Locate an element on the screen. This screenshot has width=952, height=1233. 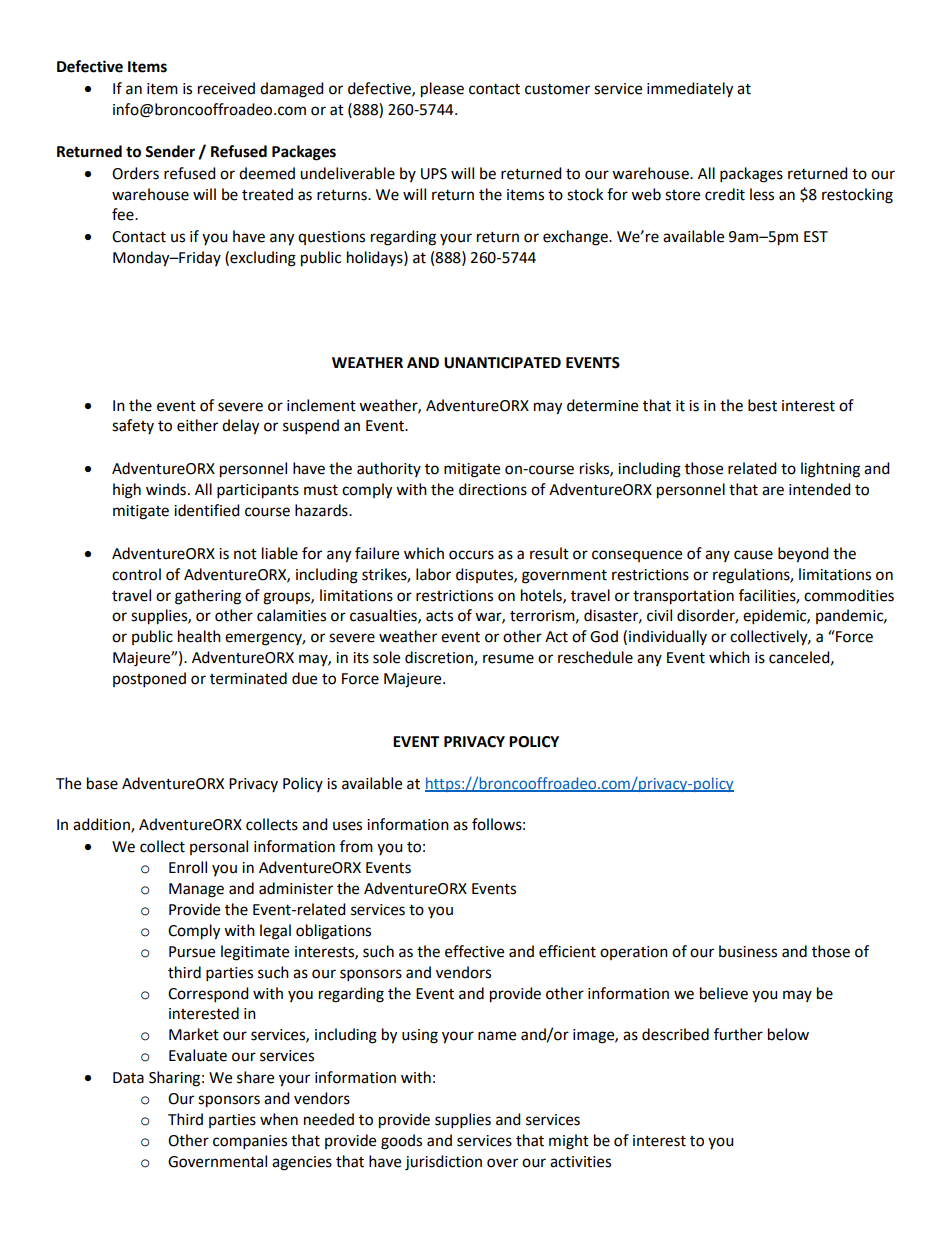
health is located at coordinates (199, 636).
